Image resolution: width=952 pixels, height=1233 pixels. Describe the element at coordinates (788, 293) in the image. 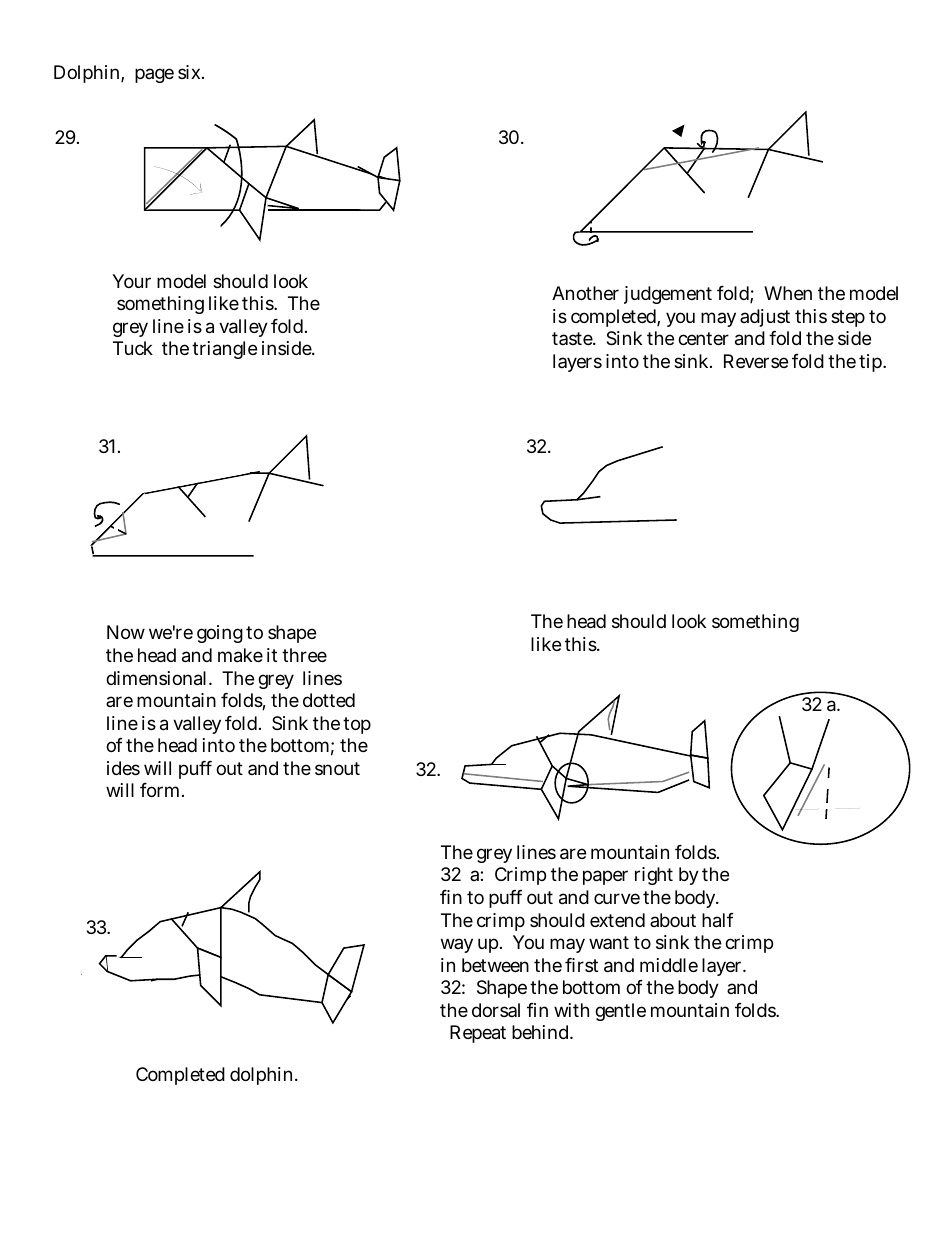

I see `When` at that location.
